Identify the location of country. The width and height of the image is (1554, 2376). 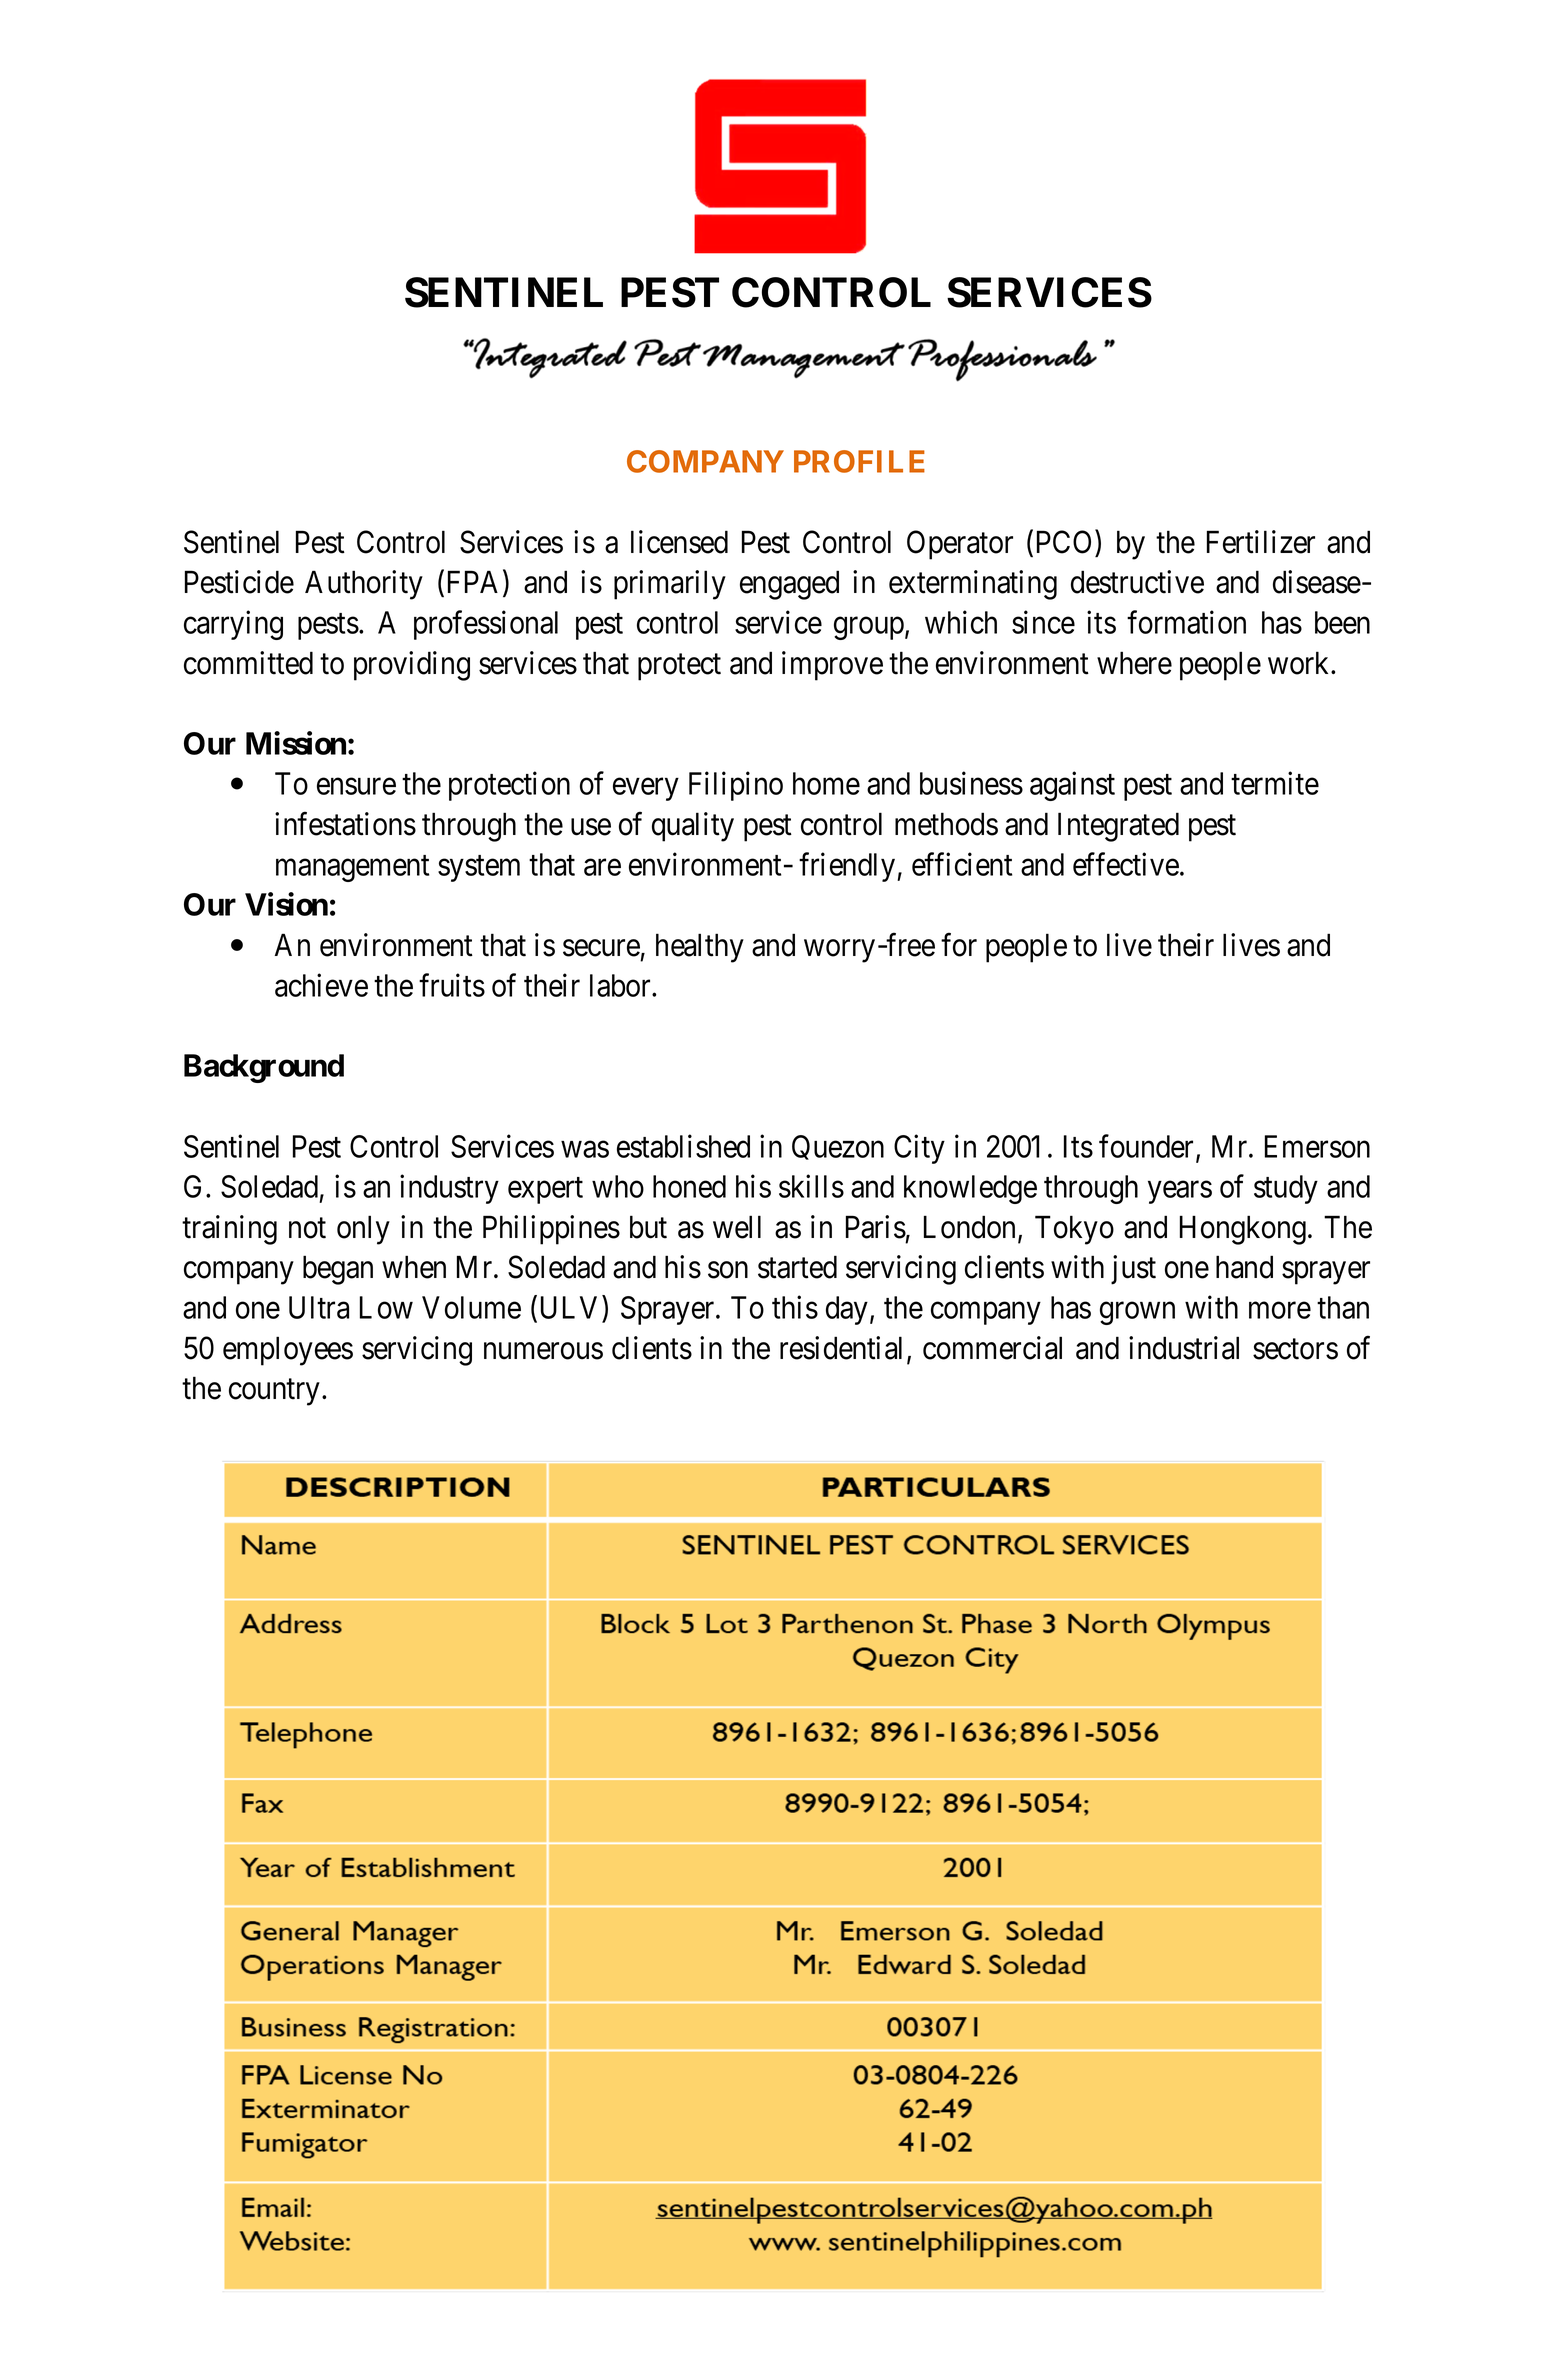
(274, 1392).
